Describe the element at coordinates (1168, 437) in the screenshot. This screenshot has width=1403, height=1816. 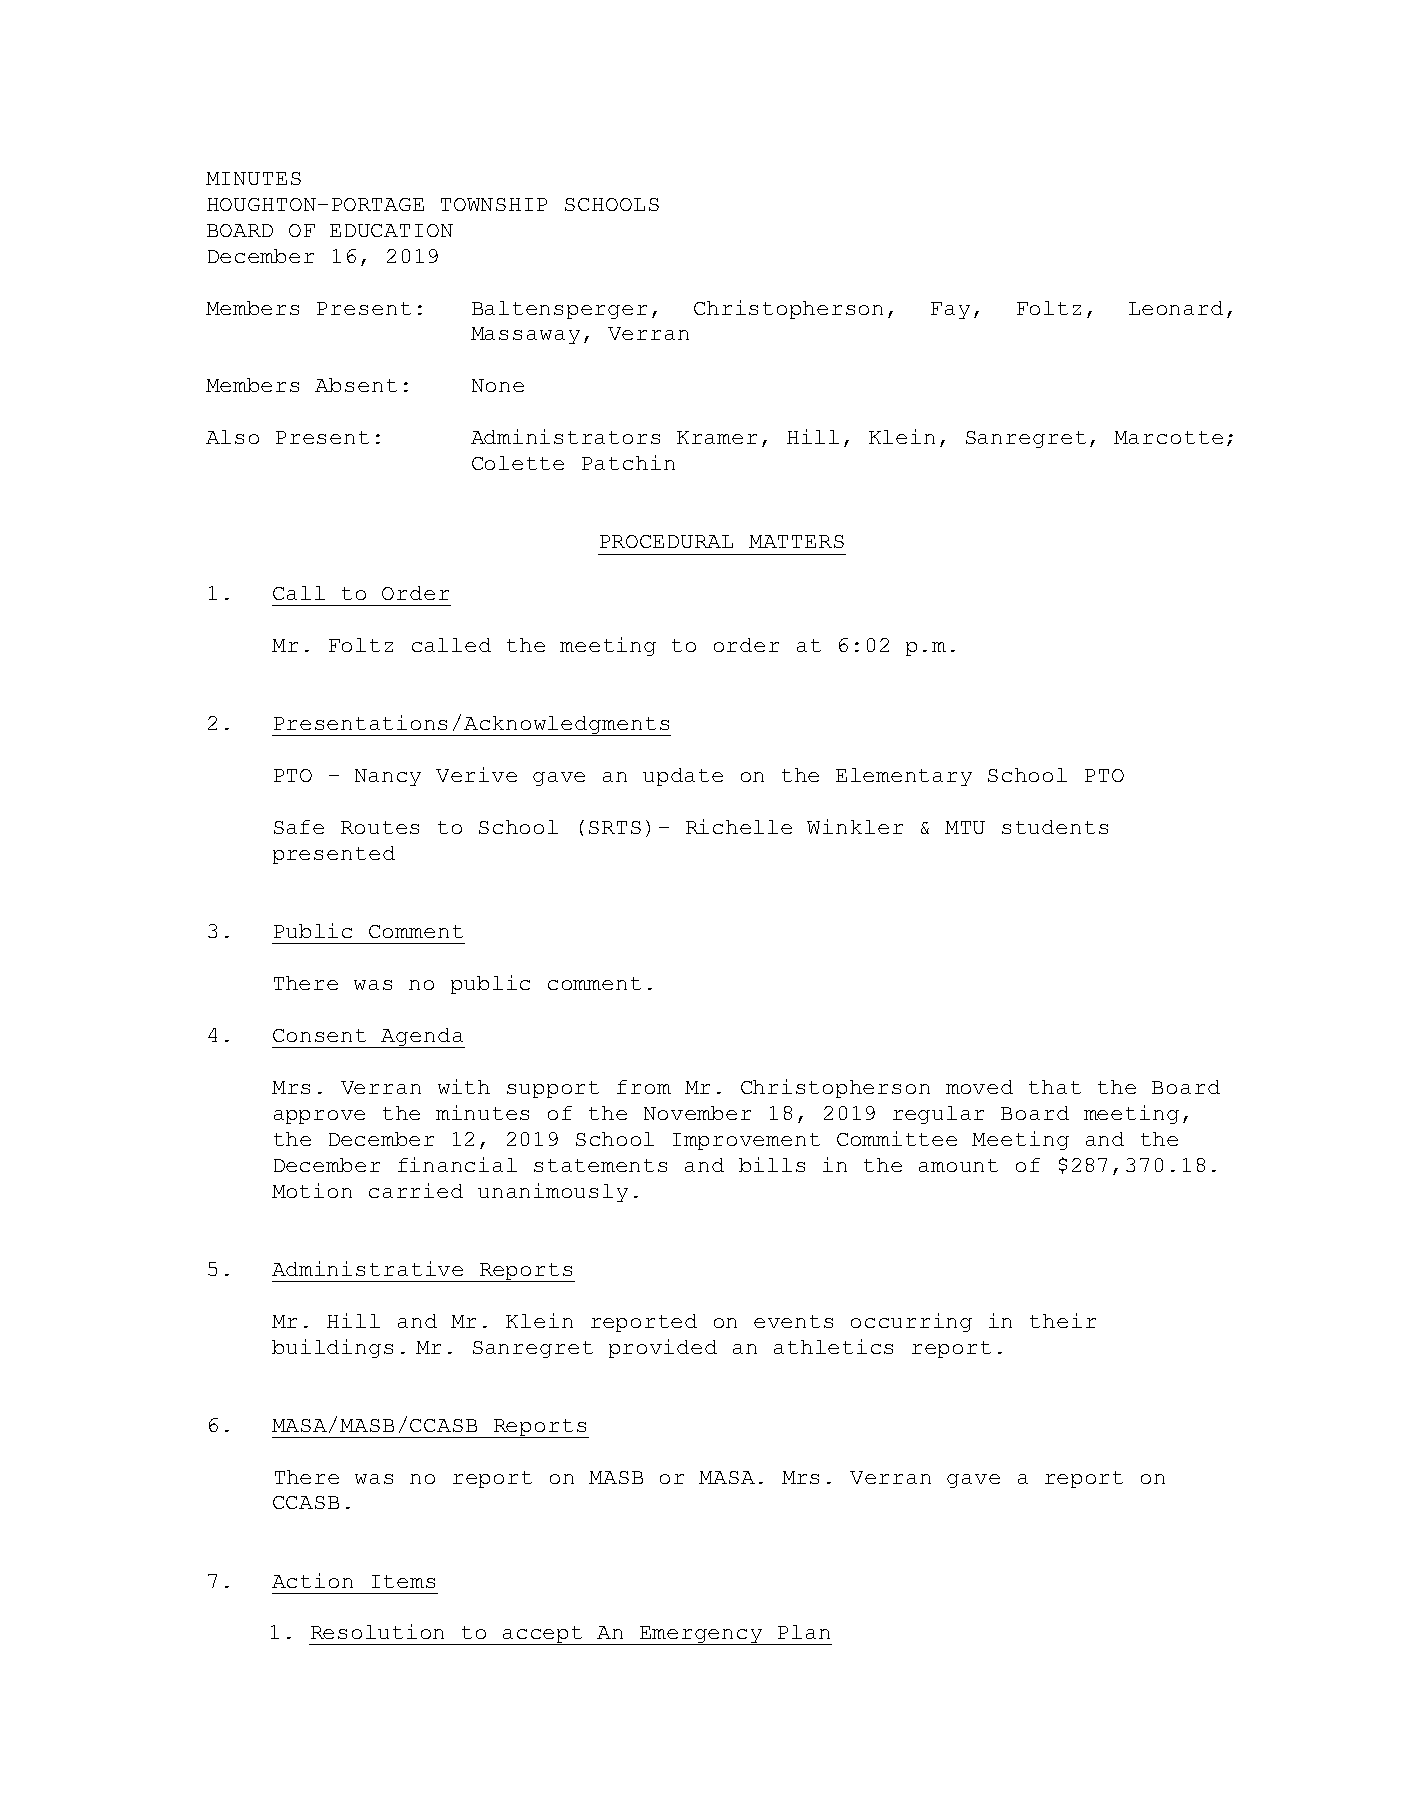
I see `Marcotte` at that location.
